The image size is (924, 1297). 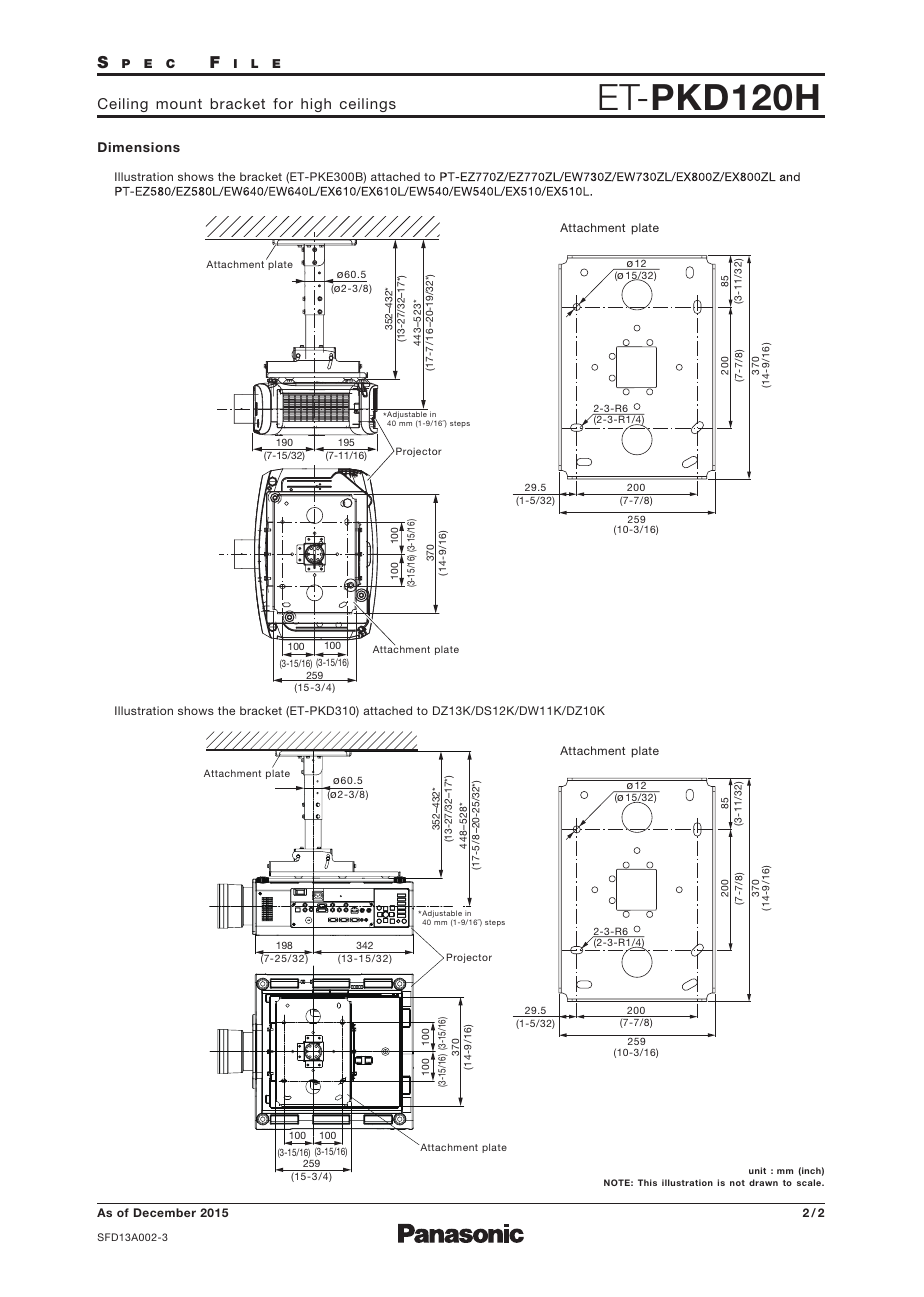 I want to click on drawn, so click(x=763, y=1182).
